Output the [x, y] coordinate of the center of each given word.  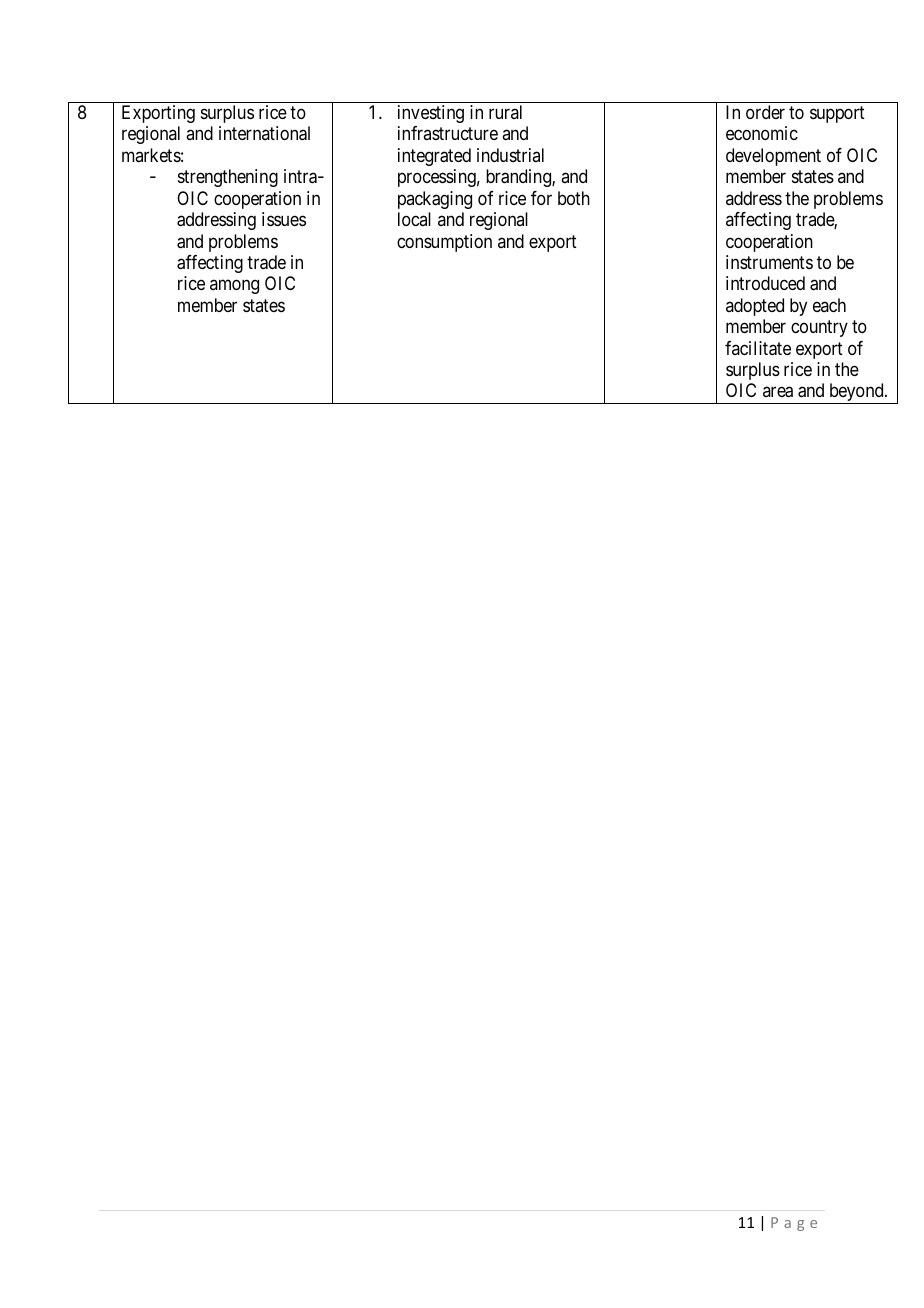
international [264, 133]
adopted [755, 307]
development [773, 157]
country [819, 329]
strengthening [228, 178]
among [234, 287]
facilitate [758, 348]
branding [519, 178]
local [414, 219]
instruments [769, 262]
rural [505, 112]
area [778, 392]
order [765, 112]
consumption [444, 243]
